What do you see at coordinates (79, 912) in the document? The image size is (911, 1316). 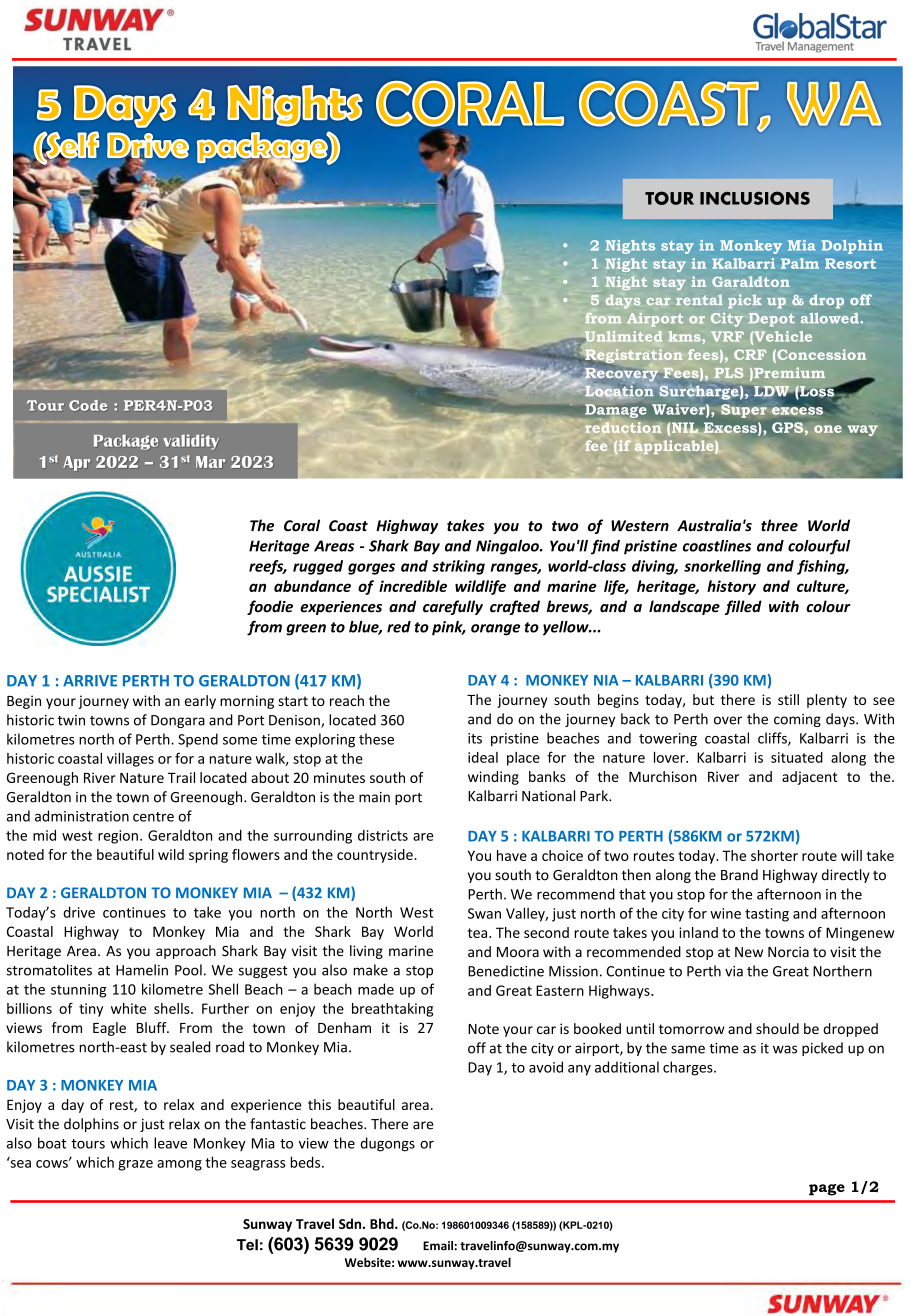 I see `drive` at bounding box center [79, 912].
